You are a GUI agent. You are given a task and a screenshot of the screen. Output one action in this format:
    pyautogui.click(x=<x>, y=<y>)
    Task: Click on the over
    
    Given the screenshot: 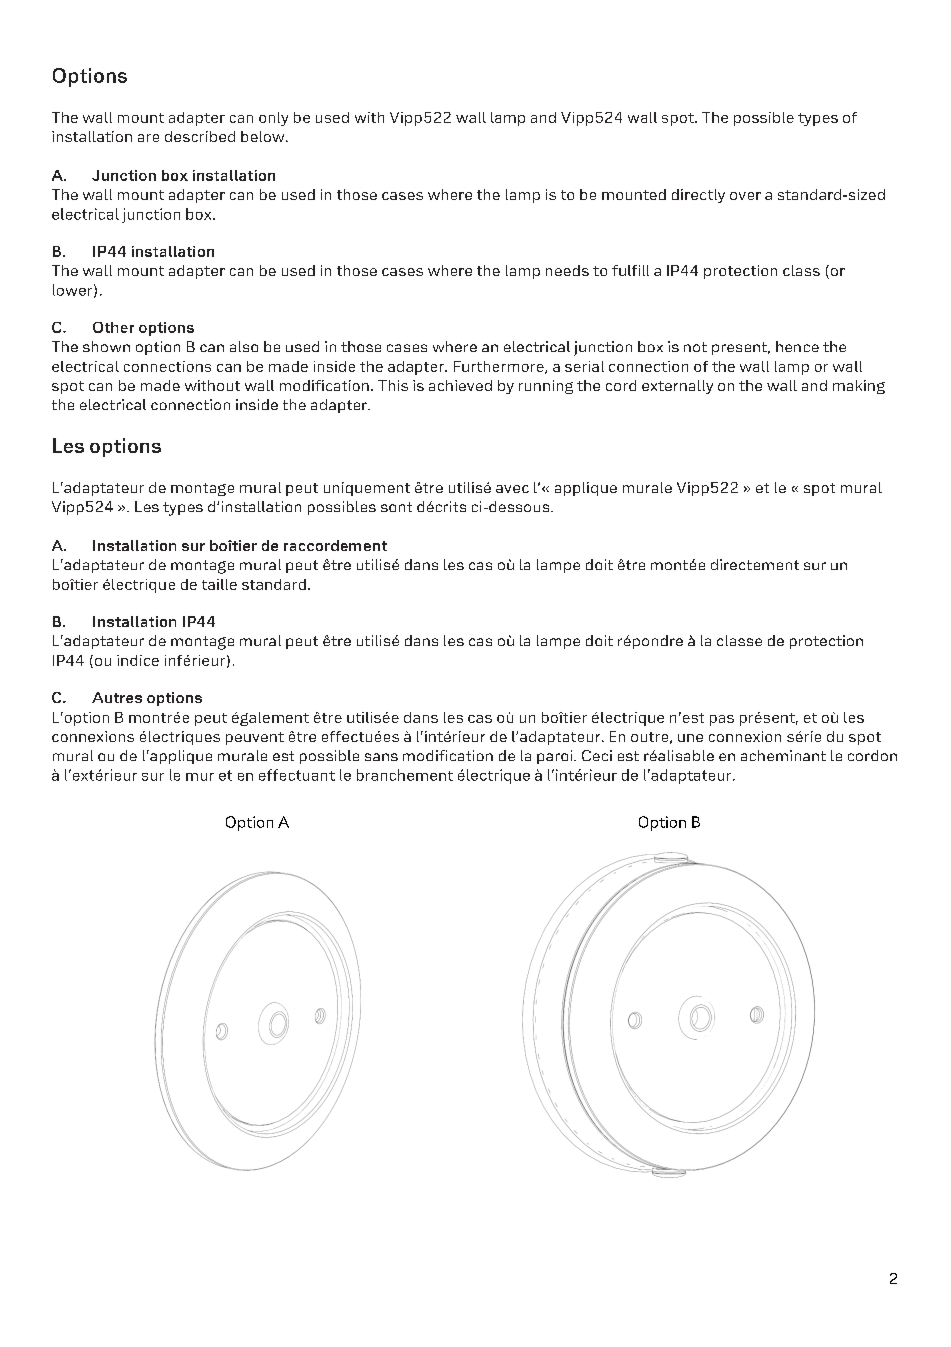 What is the action you would take?
    pyautogui.click(x=745, y=196)
